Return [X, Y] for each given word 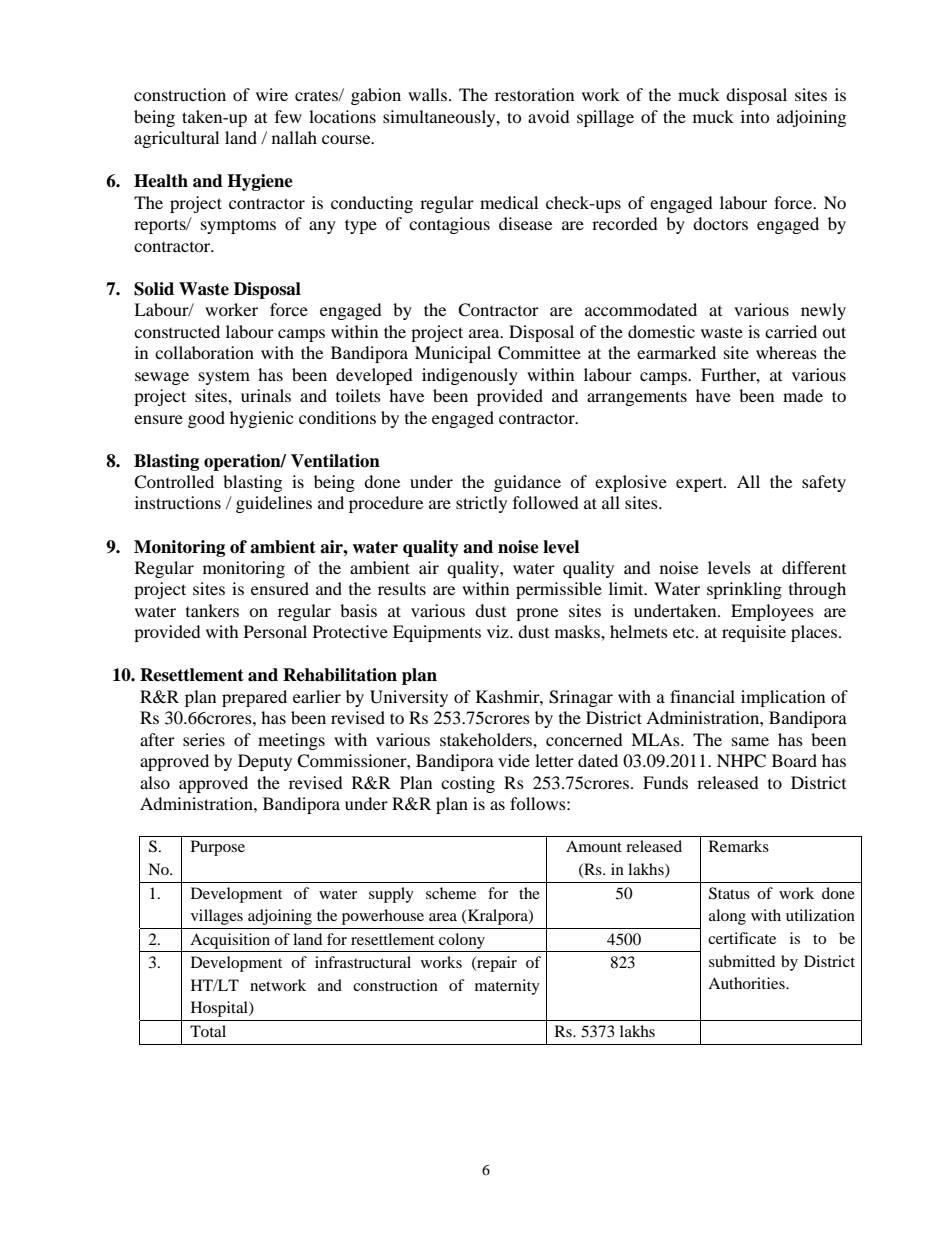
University [409, 698]
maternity [507, 987]
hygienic [261, 419]
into [755, 116]
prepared [254, 698]
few [288, 116]
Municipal [453, 354]
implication [783, 698]
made [803, 395]
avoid [549, 116]
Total [208, 1031]
